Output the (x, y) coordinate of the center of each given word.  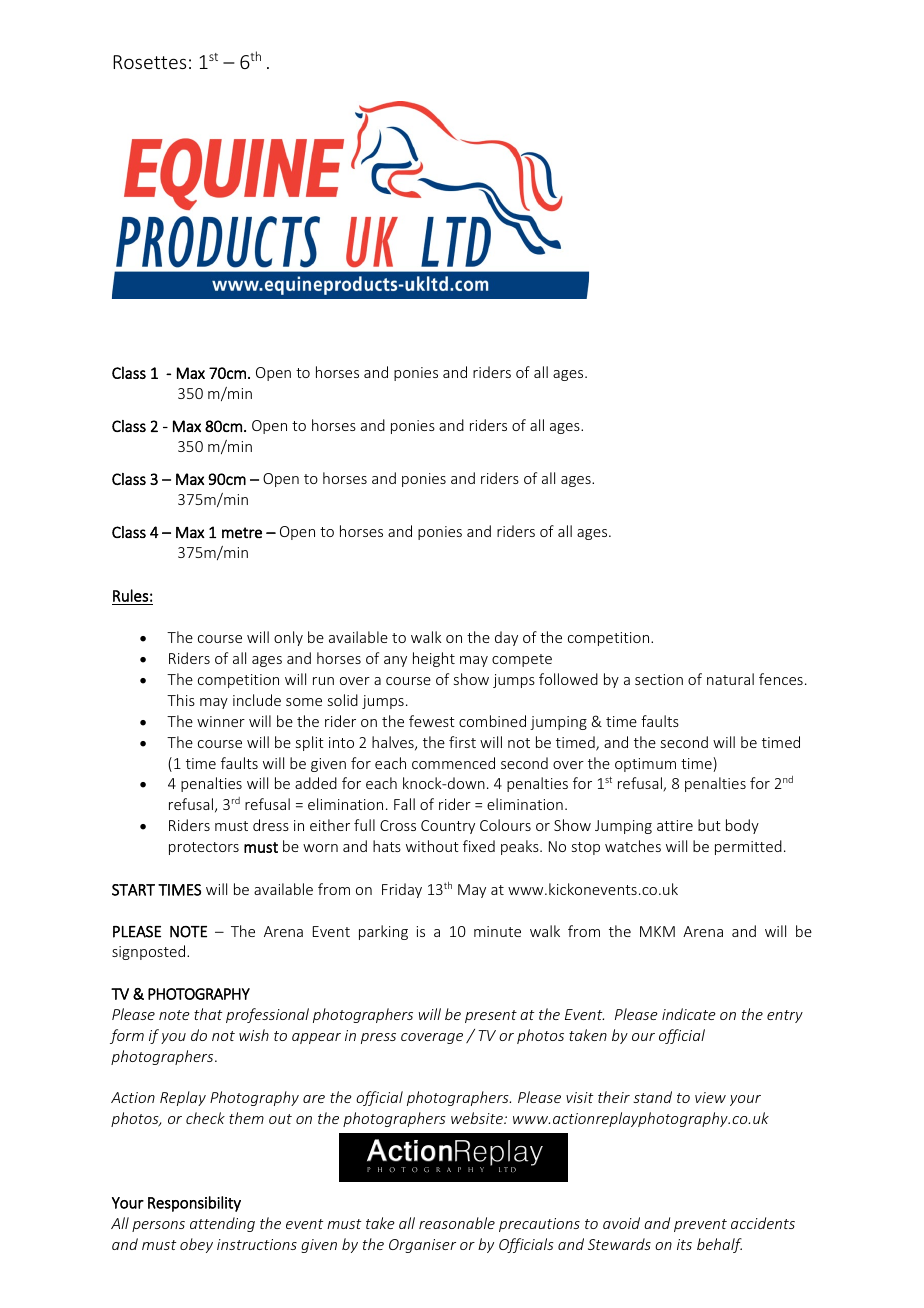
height (434, 659)
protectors (204, 848)
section (659, 679)
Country (448, 827)
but (709, 825)
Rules (130, 595)
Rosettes (149, 62)
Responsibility (194, 1204)
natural (730, 679)
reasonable (457, 1223)
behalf (719, 1245)
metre (242, 532)
